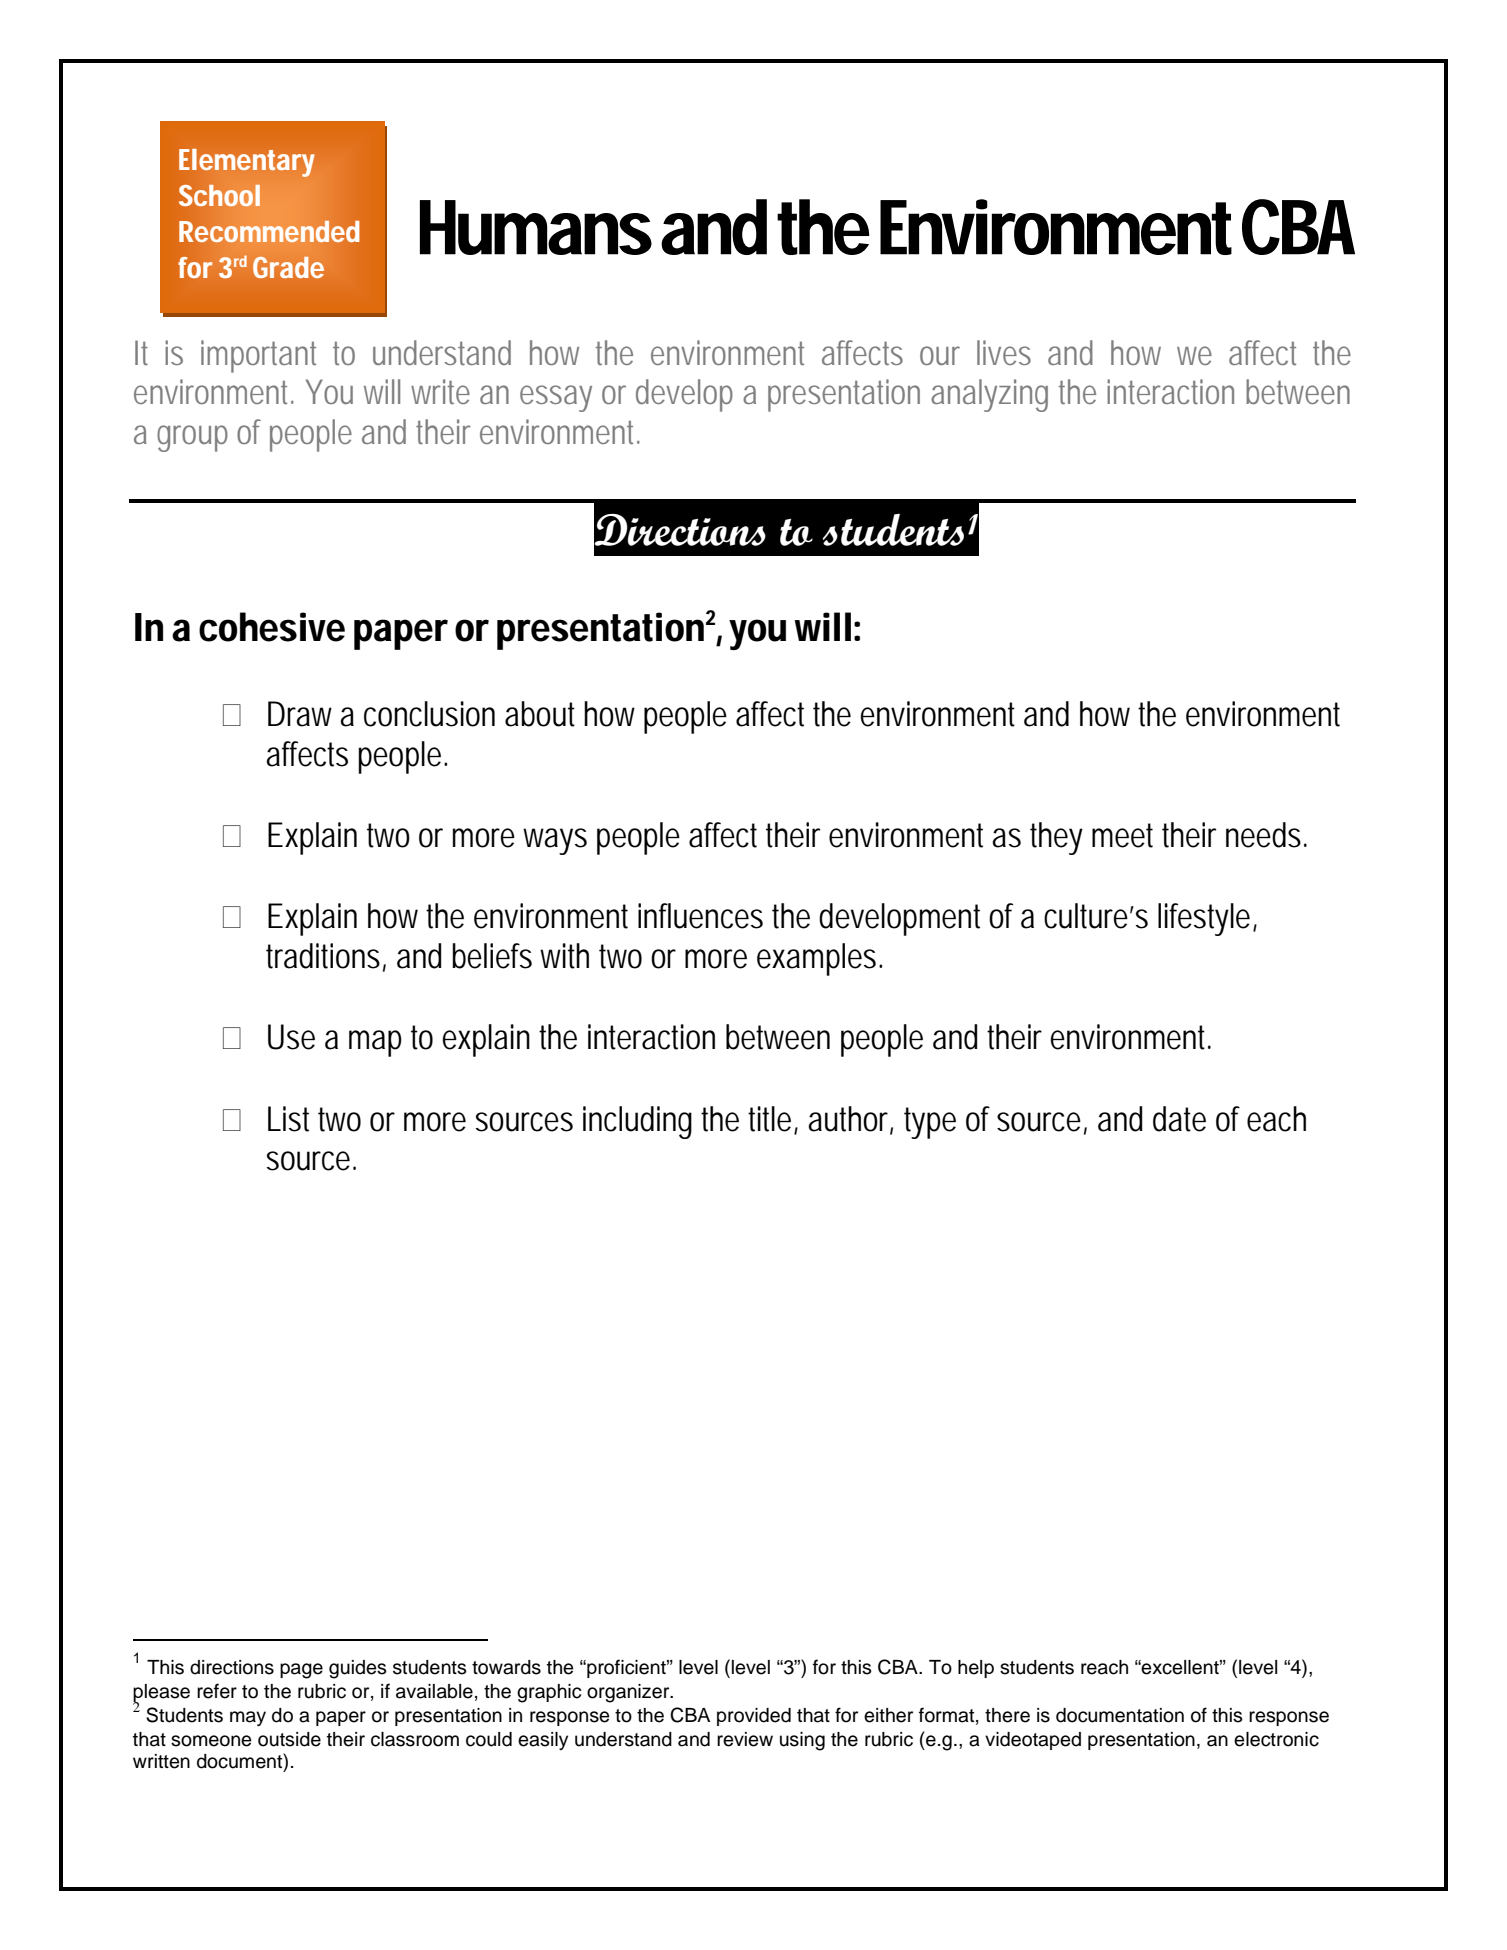 This screenshot has height=1950, width=1507. I want to click on Recommended, so click(269, 231).
